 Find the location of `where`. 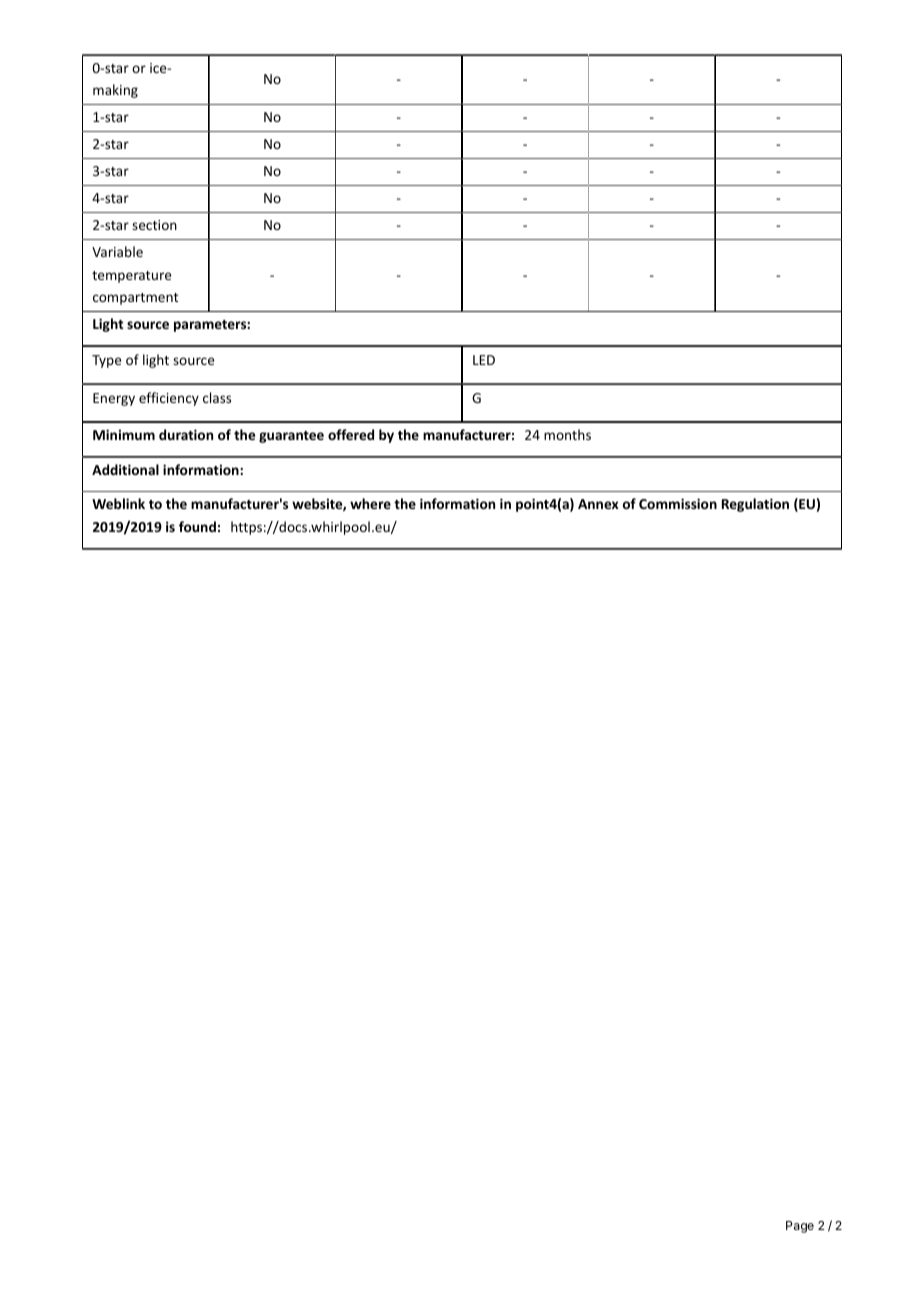

where is located at coordinates (370, 503).
